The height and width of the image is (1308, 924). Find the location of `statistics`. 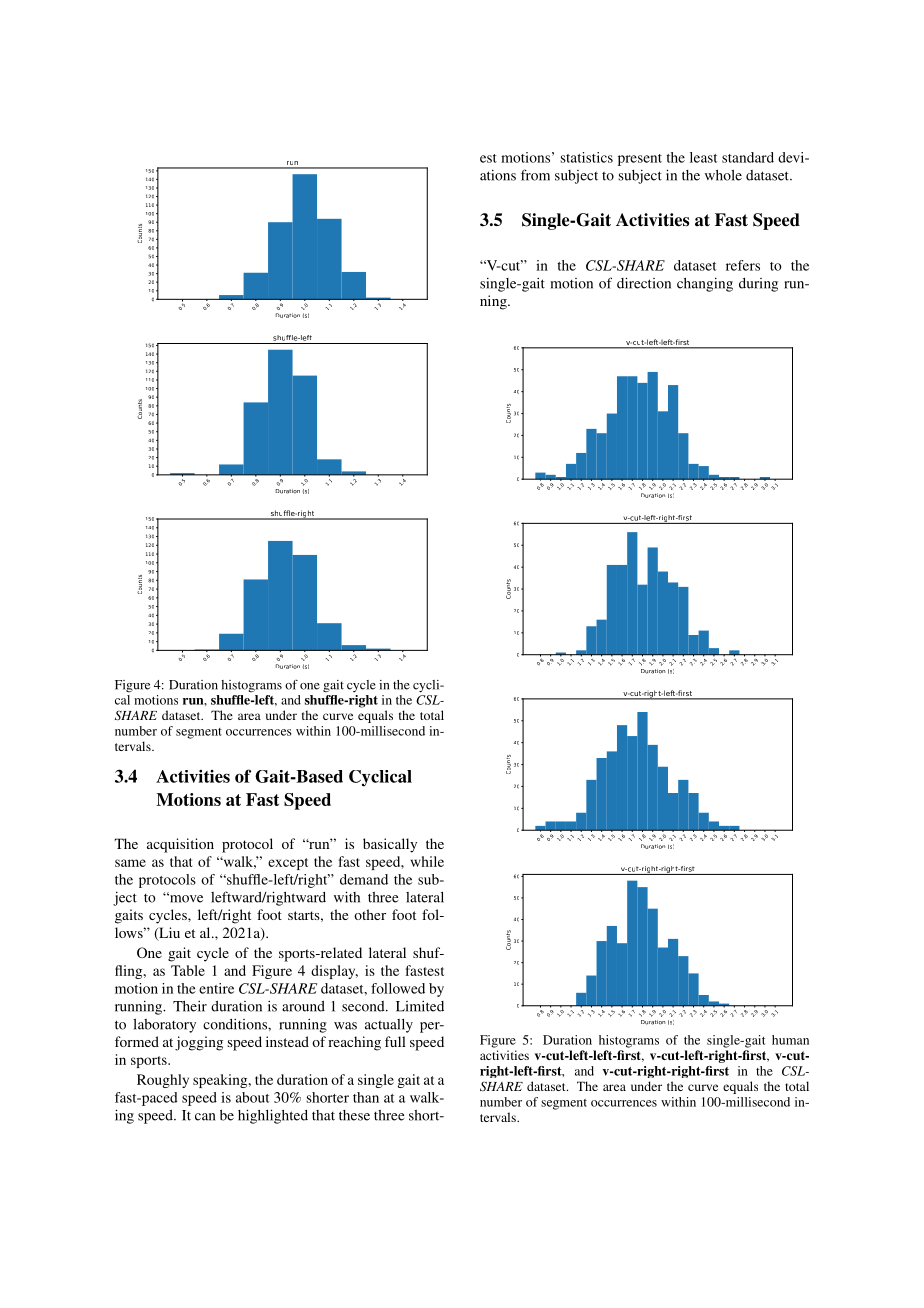

statistics is located at coordinates (586, 157).
